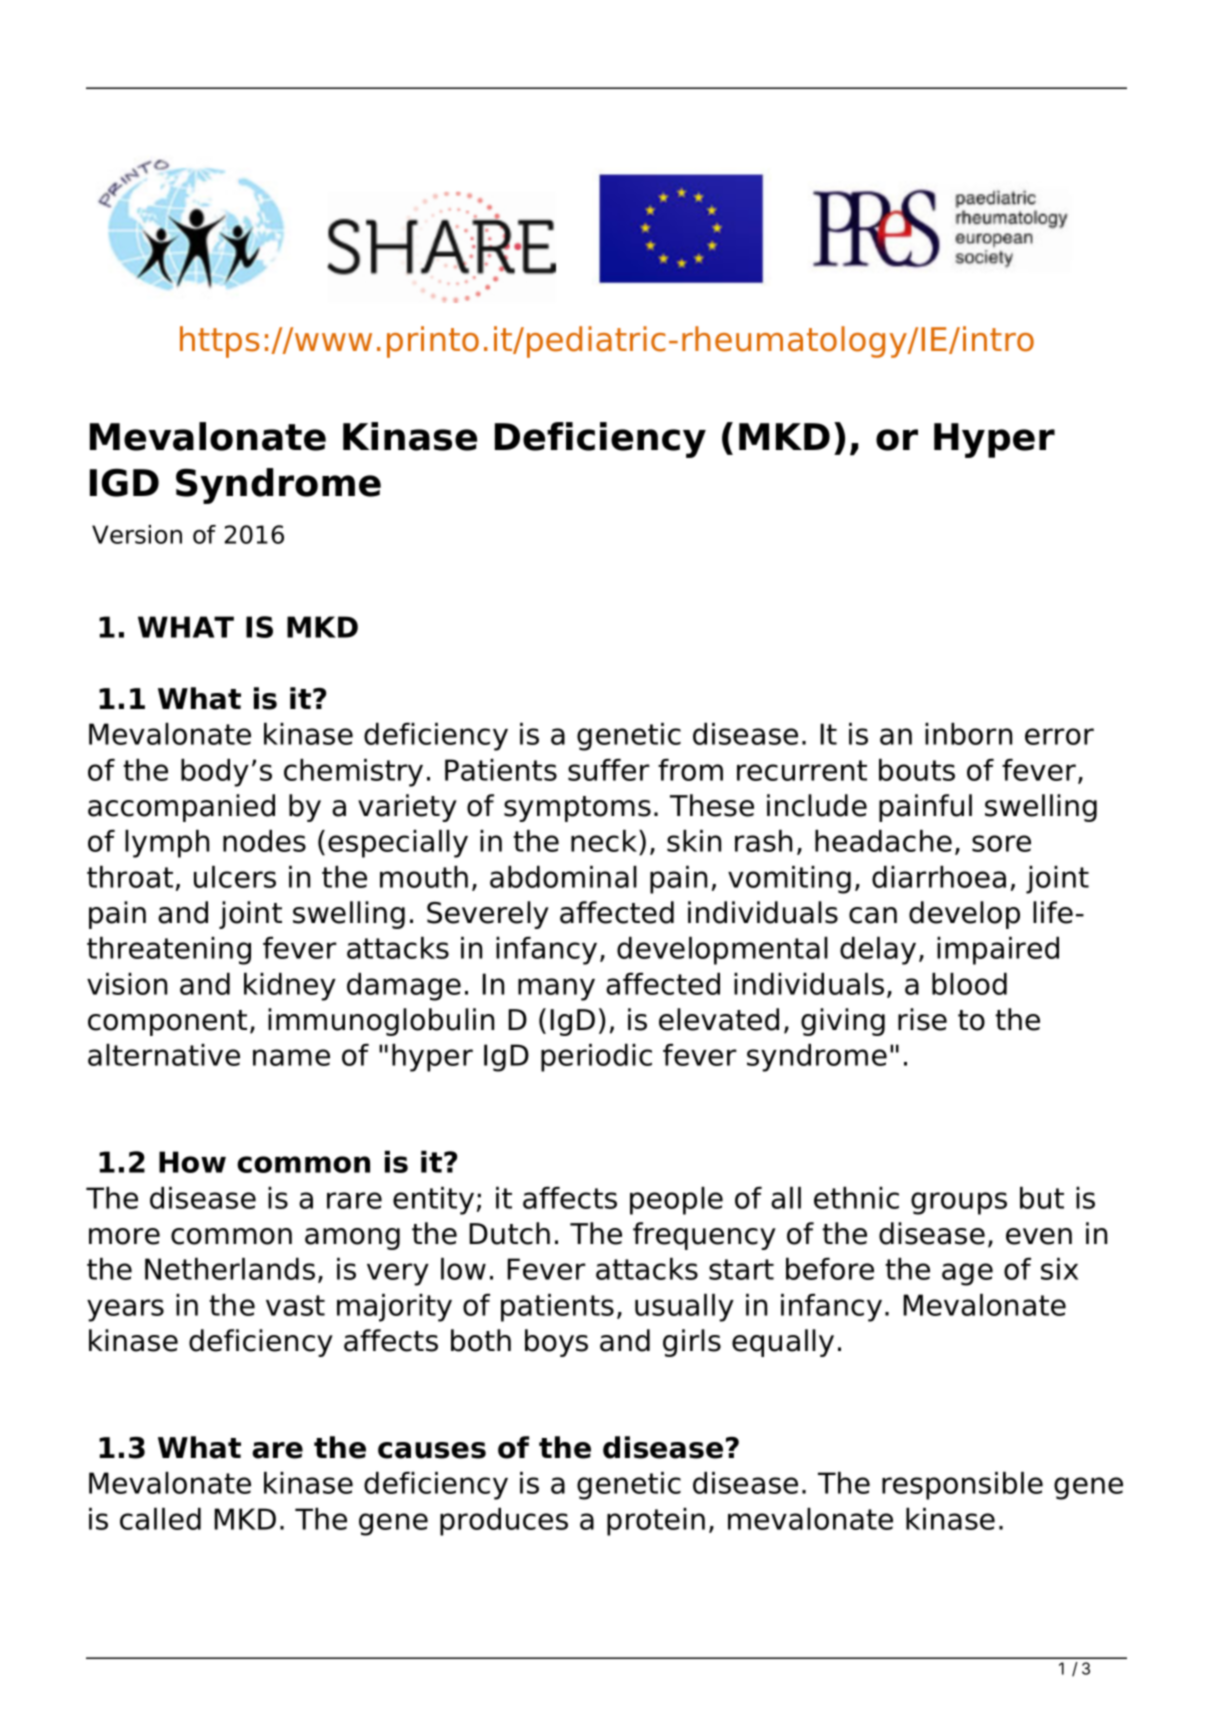 The image size is (1213, 1716). Describe the element at coordinates (192, 1162) in the document. I see `How` at that location.
